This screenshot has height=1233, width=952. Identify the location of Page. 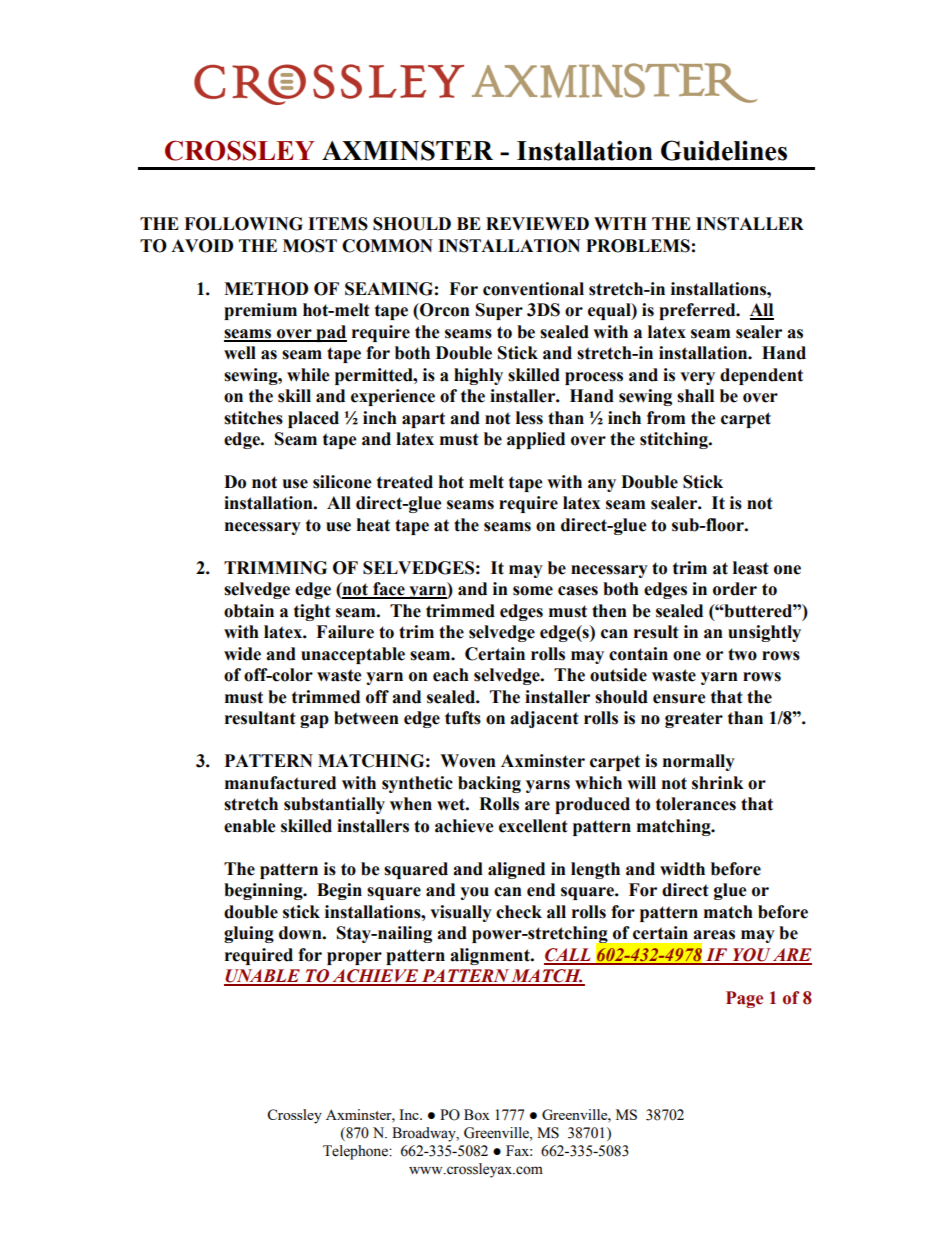
(744, 999).
